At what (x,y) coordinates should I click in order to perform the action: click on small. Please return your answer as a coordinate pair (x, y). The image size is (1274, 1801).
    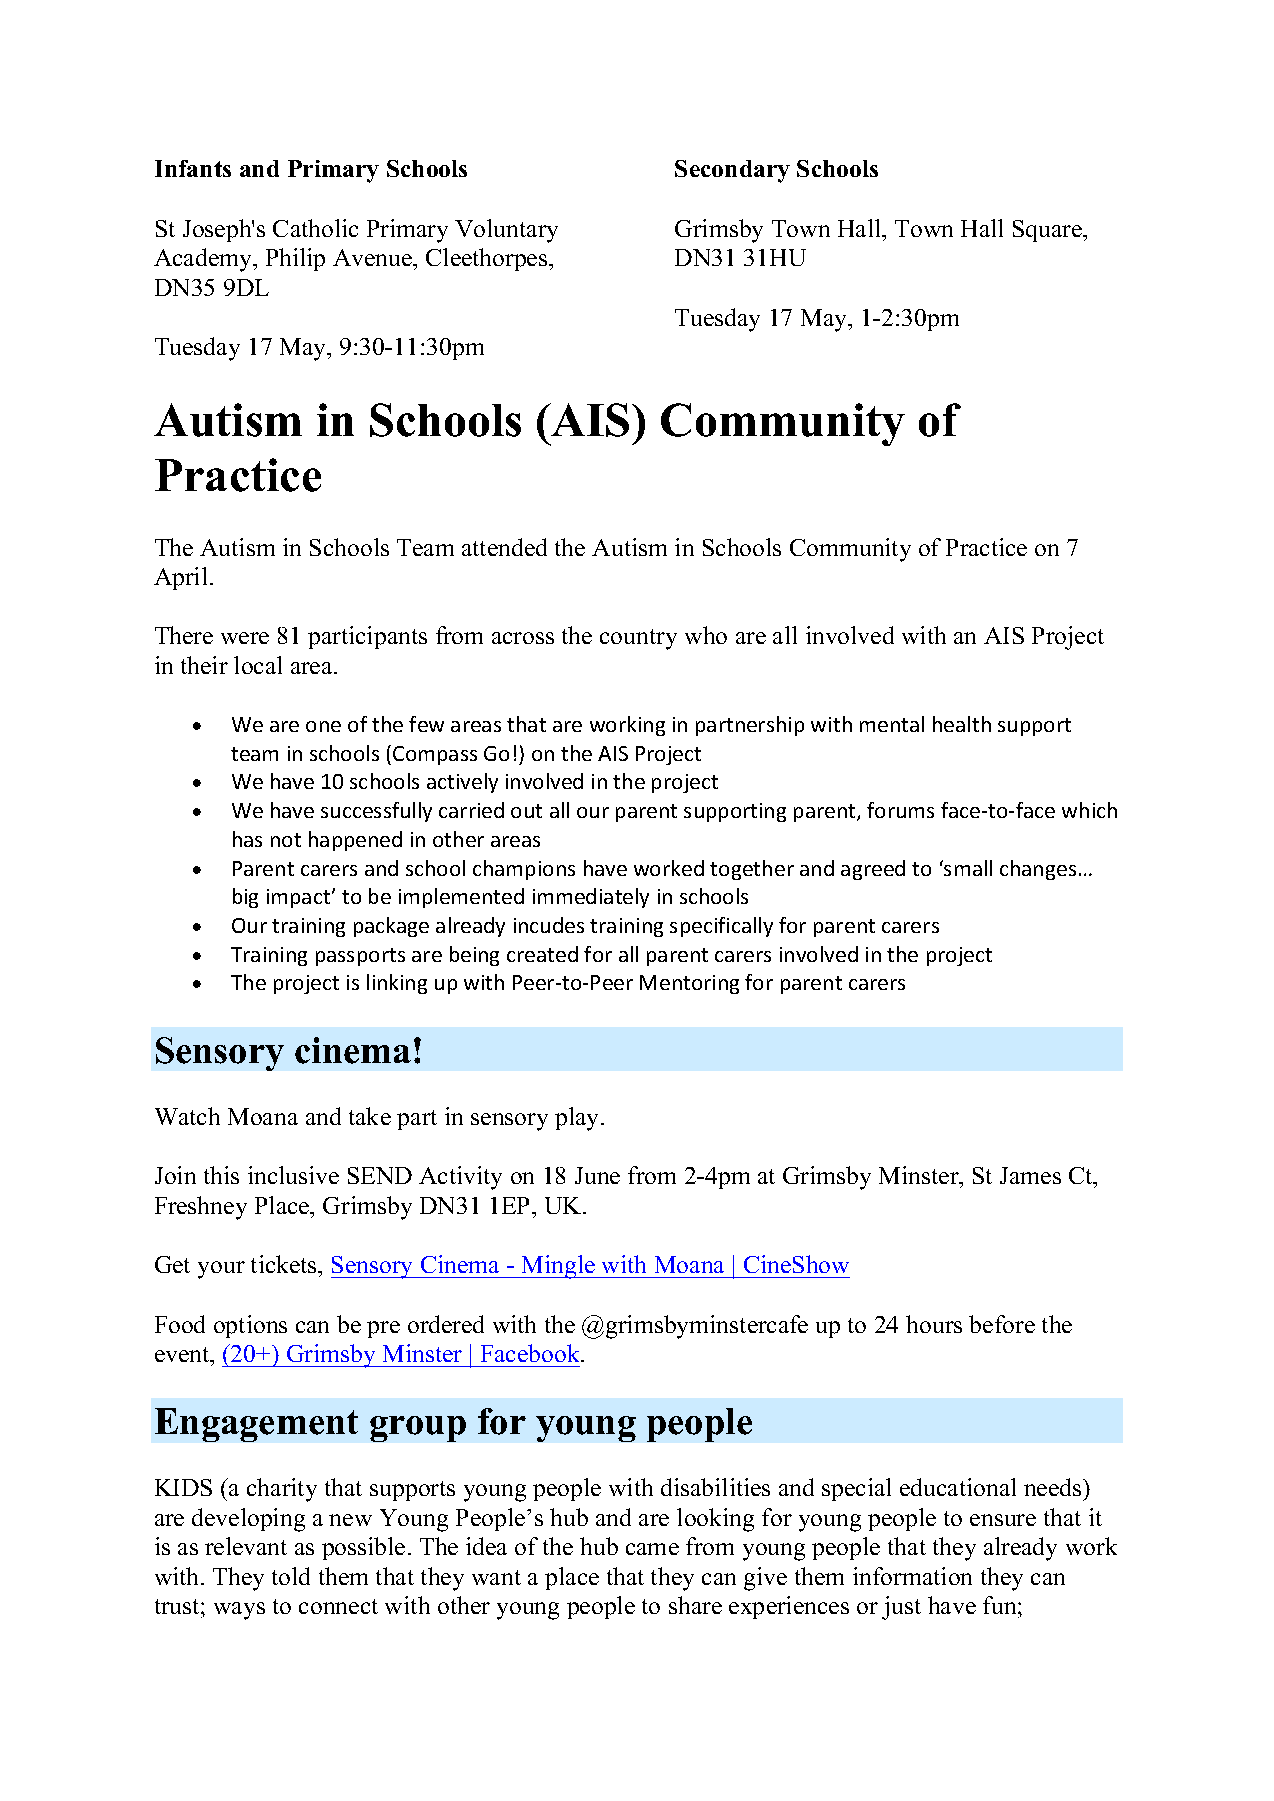
    Looking at the image, I should click on (967, 868).
